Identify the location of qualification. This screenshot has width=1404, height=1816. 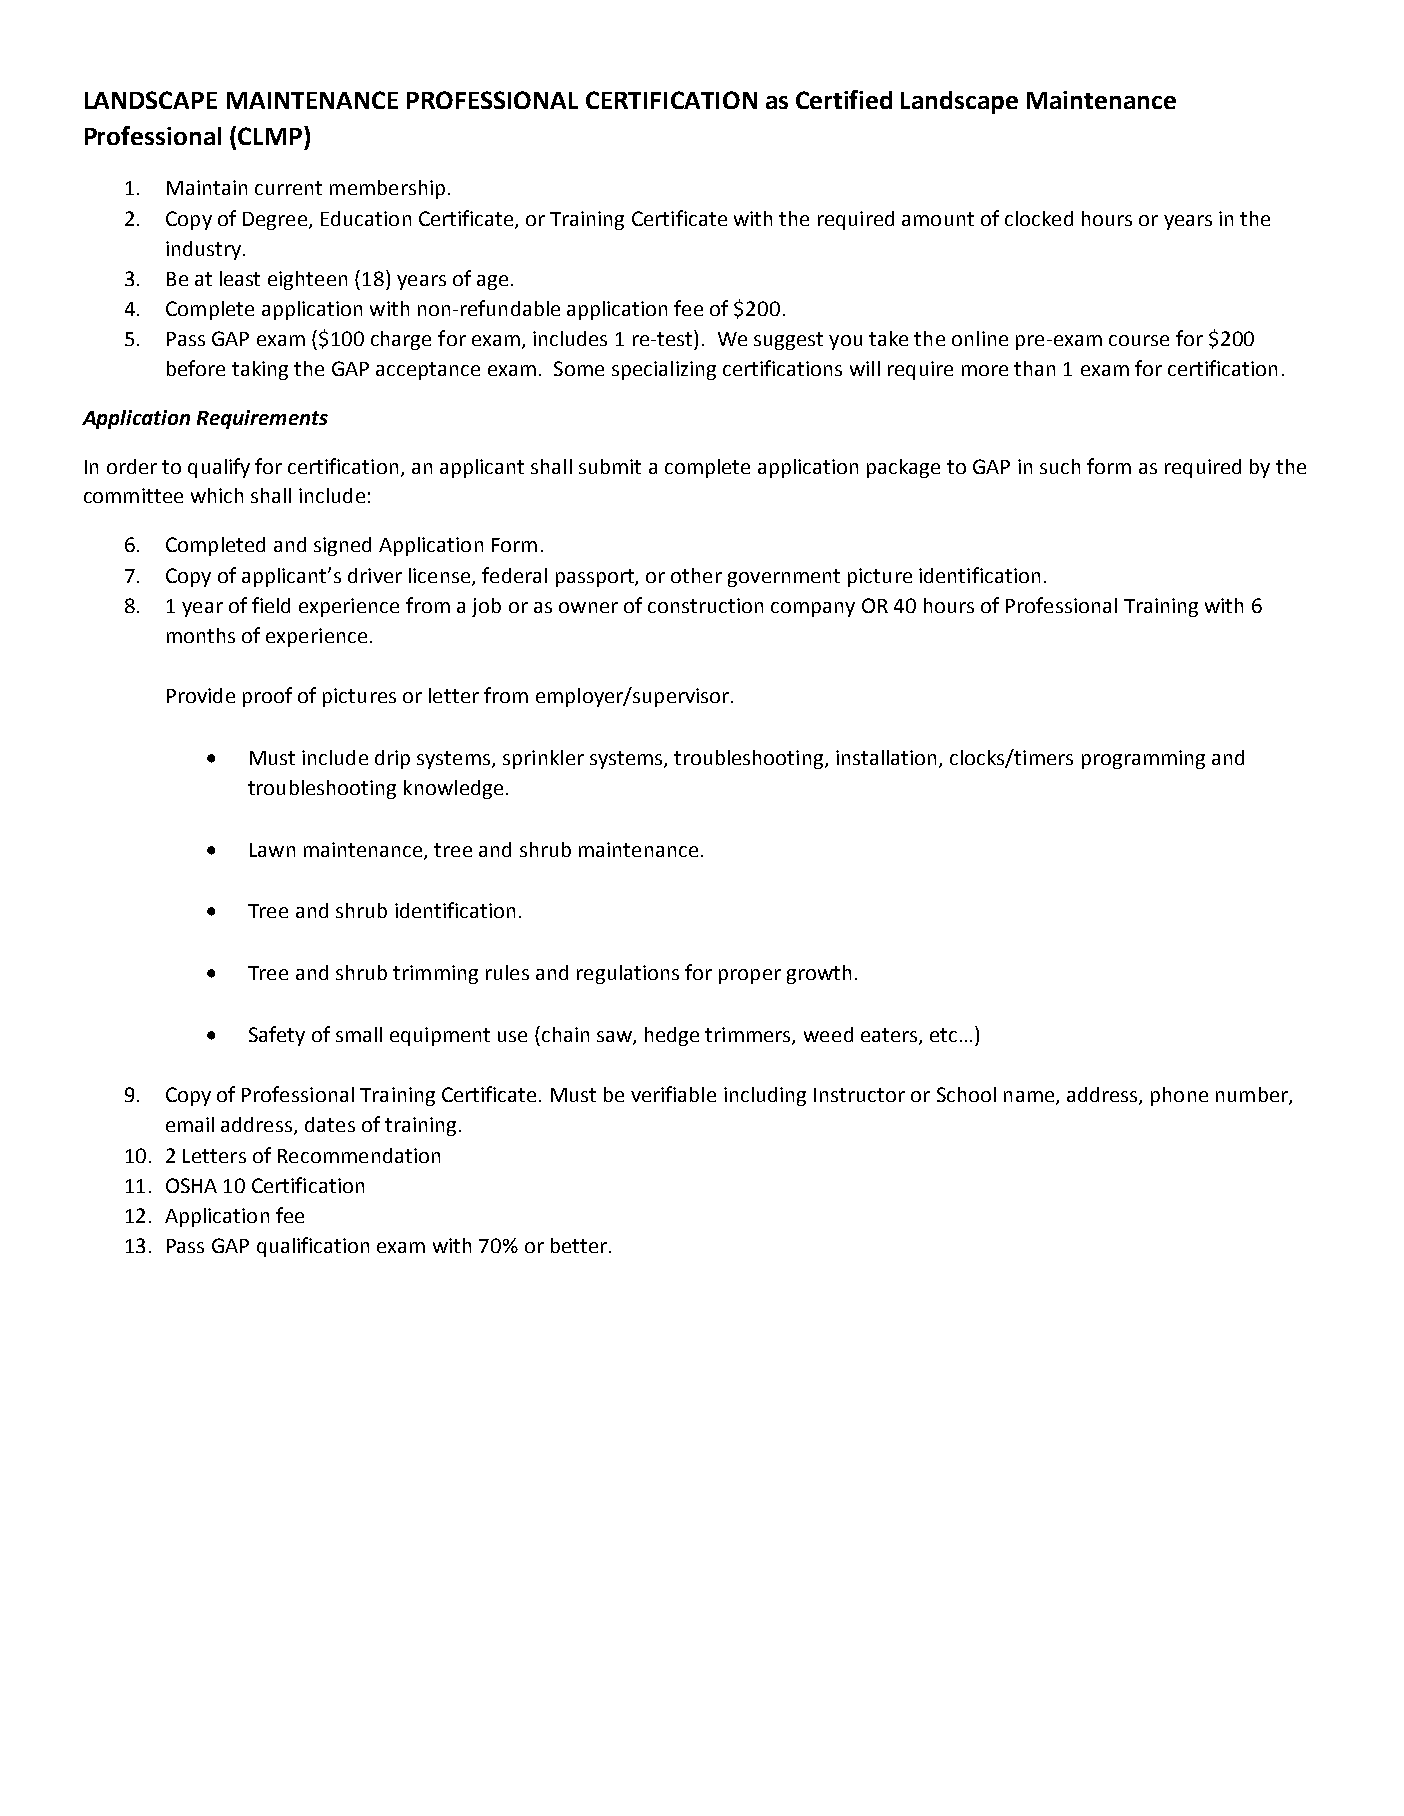
(313, 1247).
